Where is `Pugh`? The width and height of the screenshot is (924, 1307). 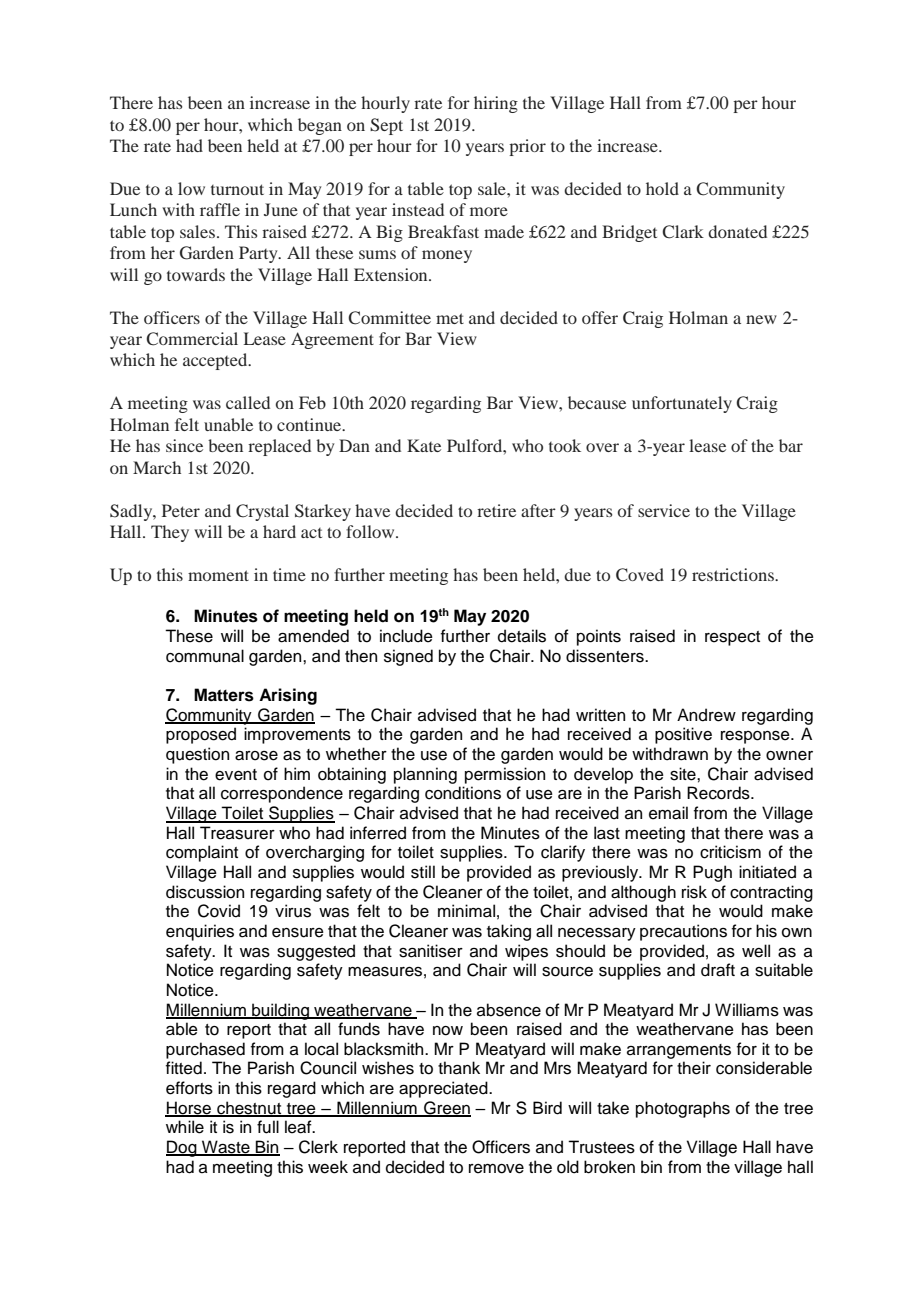
Pugh is located at coordinates (712, 873).
